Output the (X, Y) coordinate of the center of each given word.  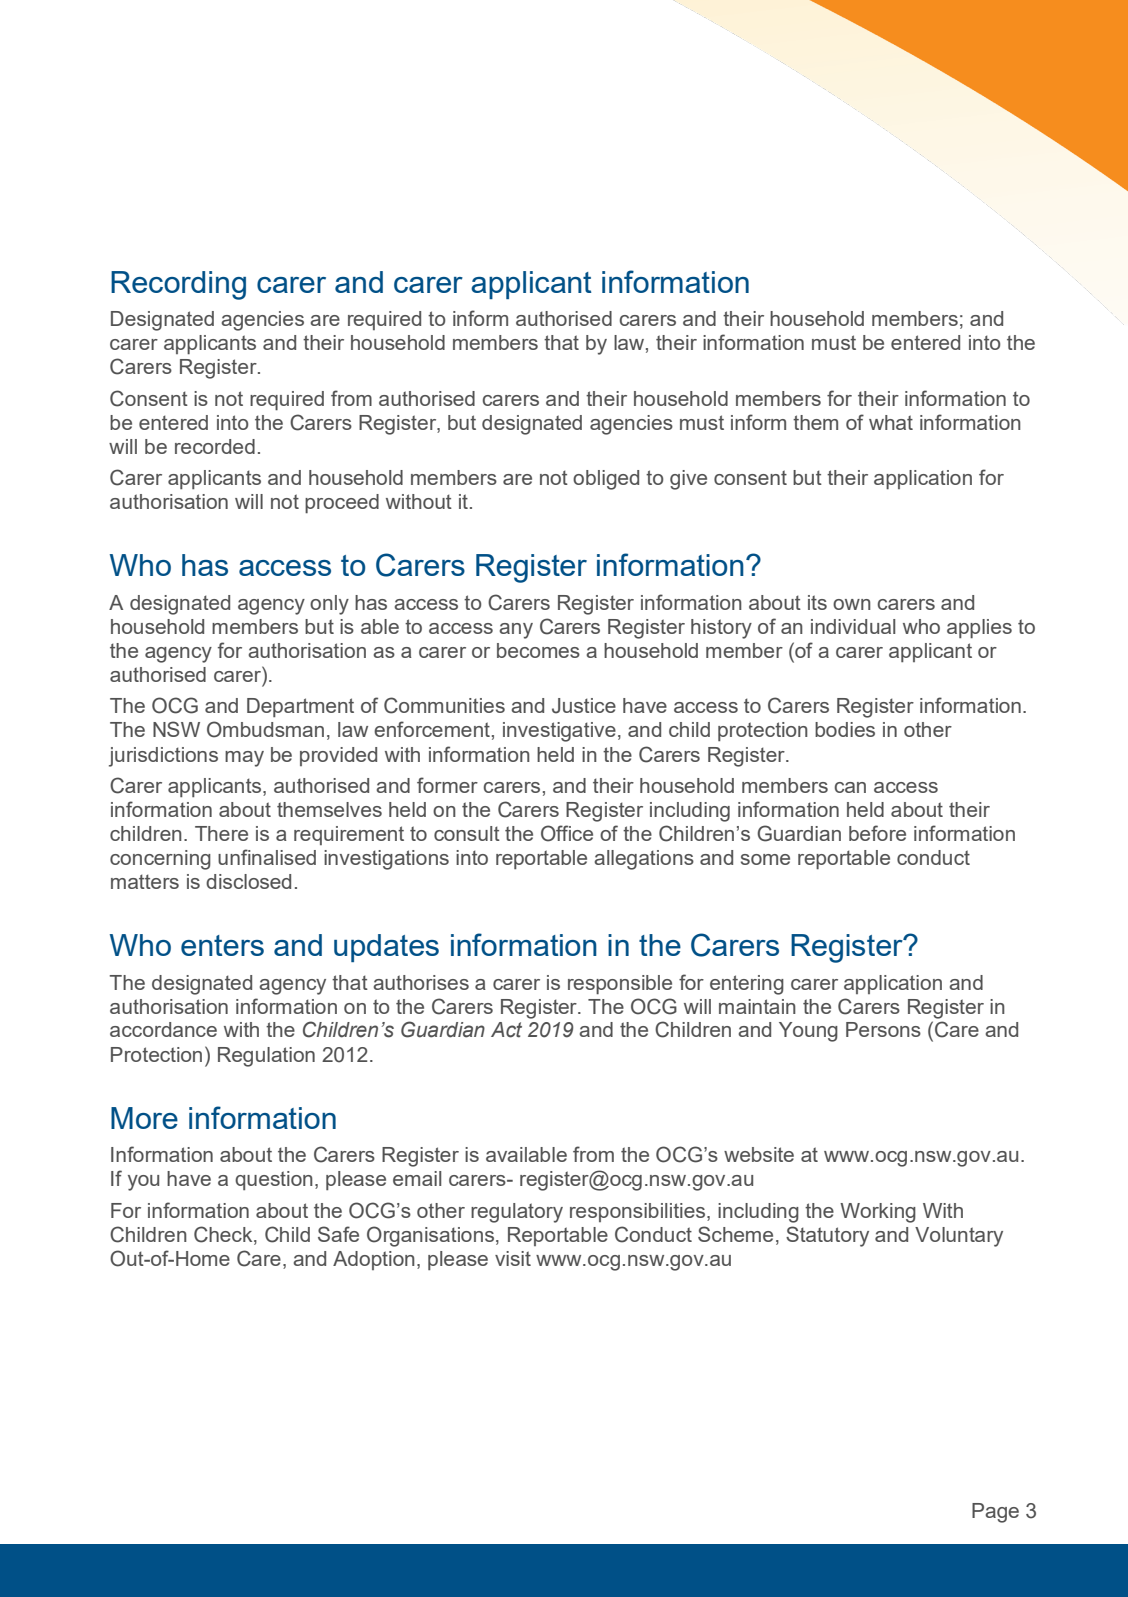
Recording (178, 285)
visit (513, 1258)
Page (995, 1513)
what (891, 422)
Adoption (374, 1260)
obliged (606, 480)
